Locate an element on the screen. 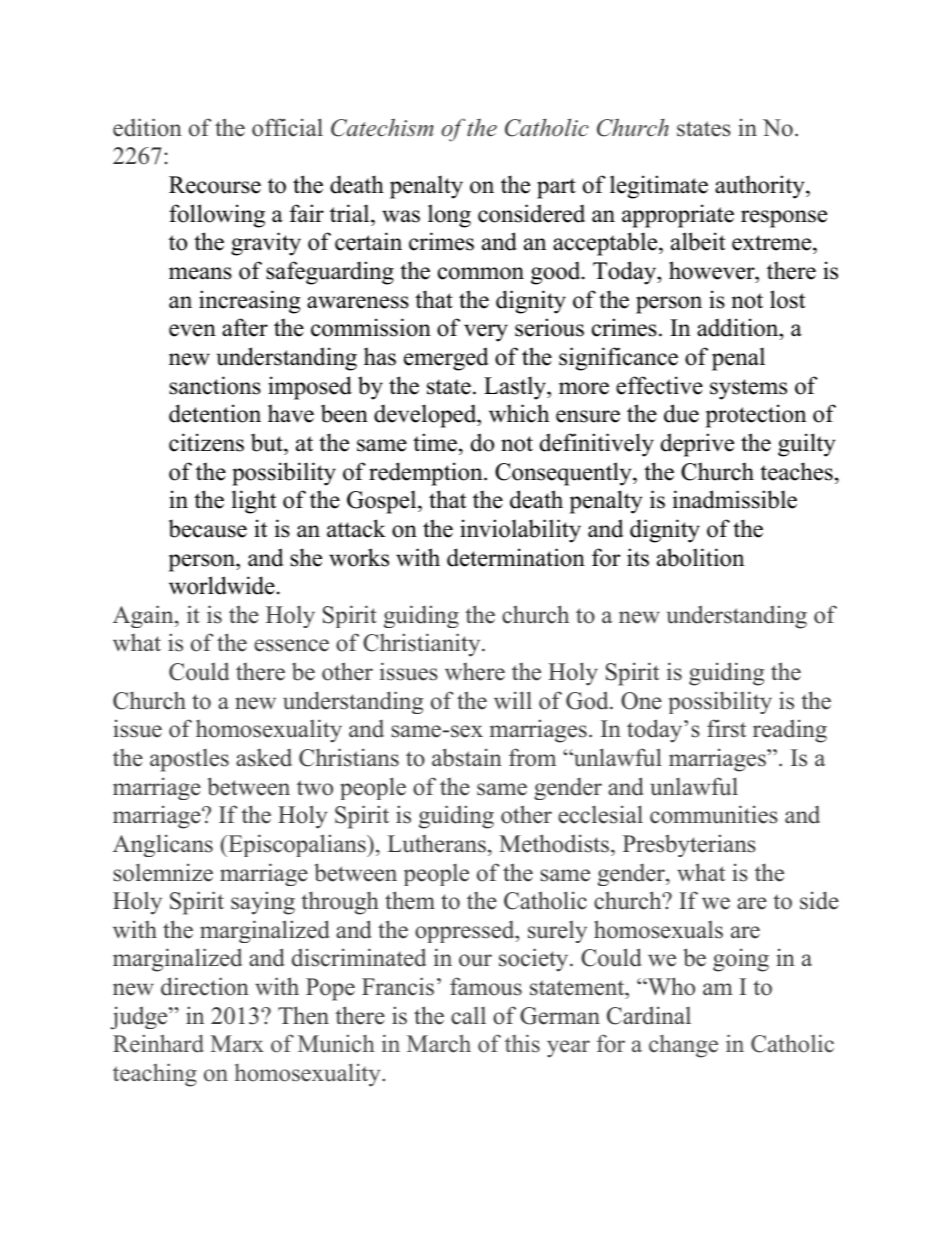  saying is located at coordinates (263, 903).
